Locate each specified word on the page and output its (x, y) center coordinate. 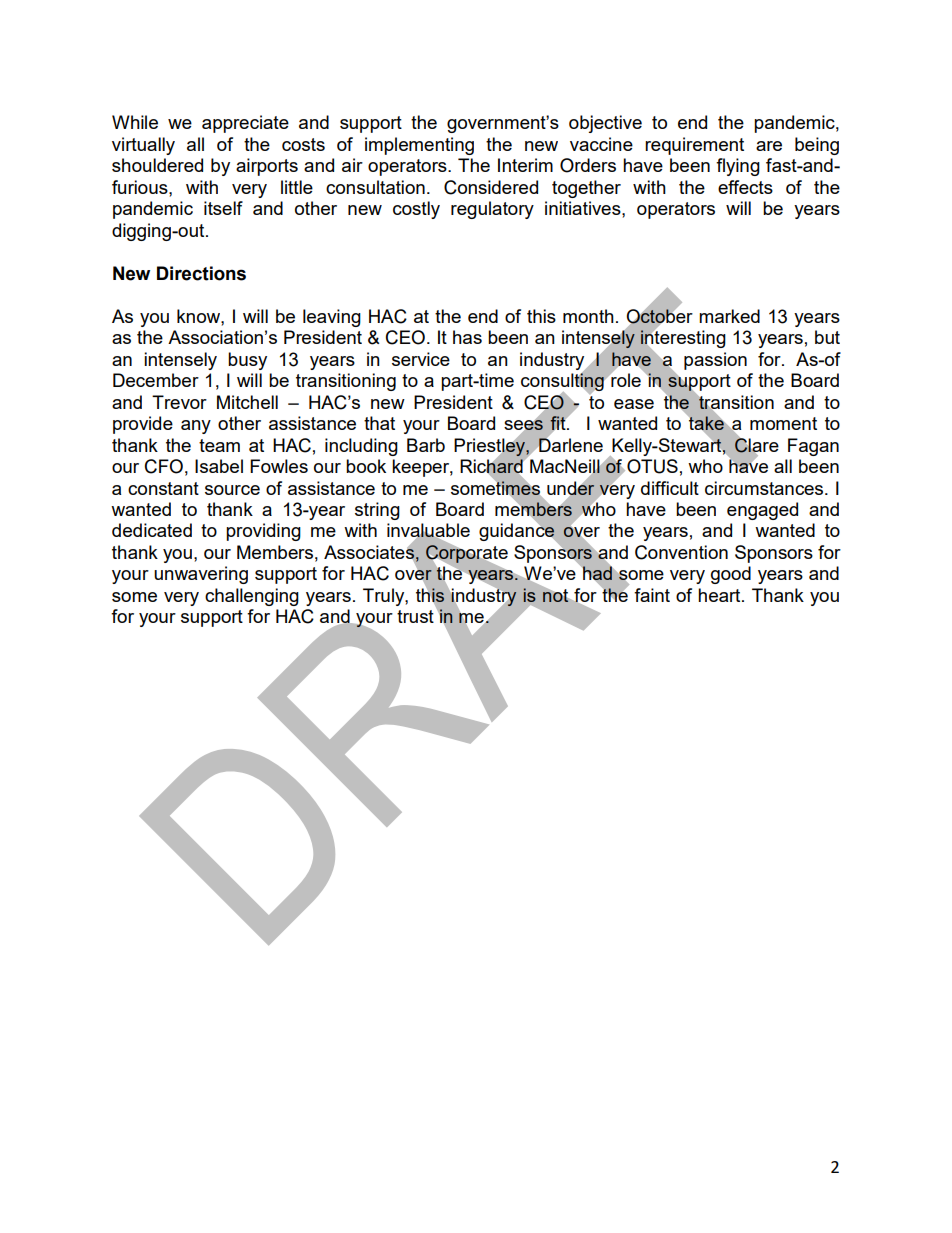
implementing (419, 146)
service (421, 359)
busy (247, 361)
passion (715, 361)
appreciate (245, 124)
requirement (694, 146)
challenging (252, 597)
